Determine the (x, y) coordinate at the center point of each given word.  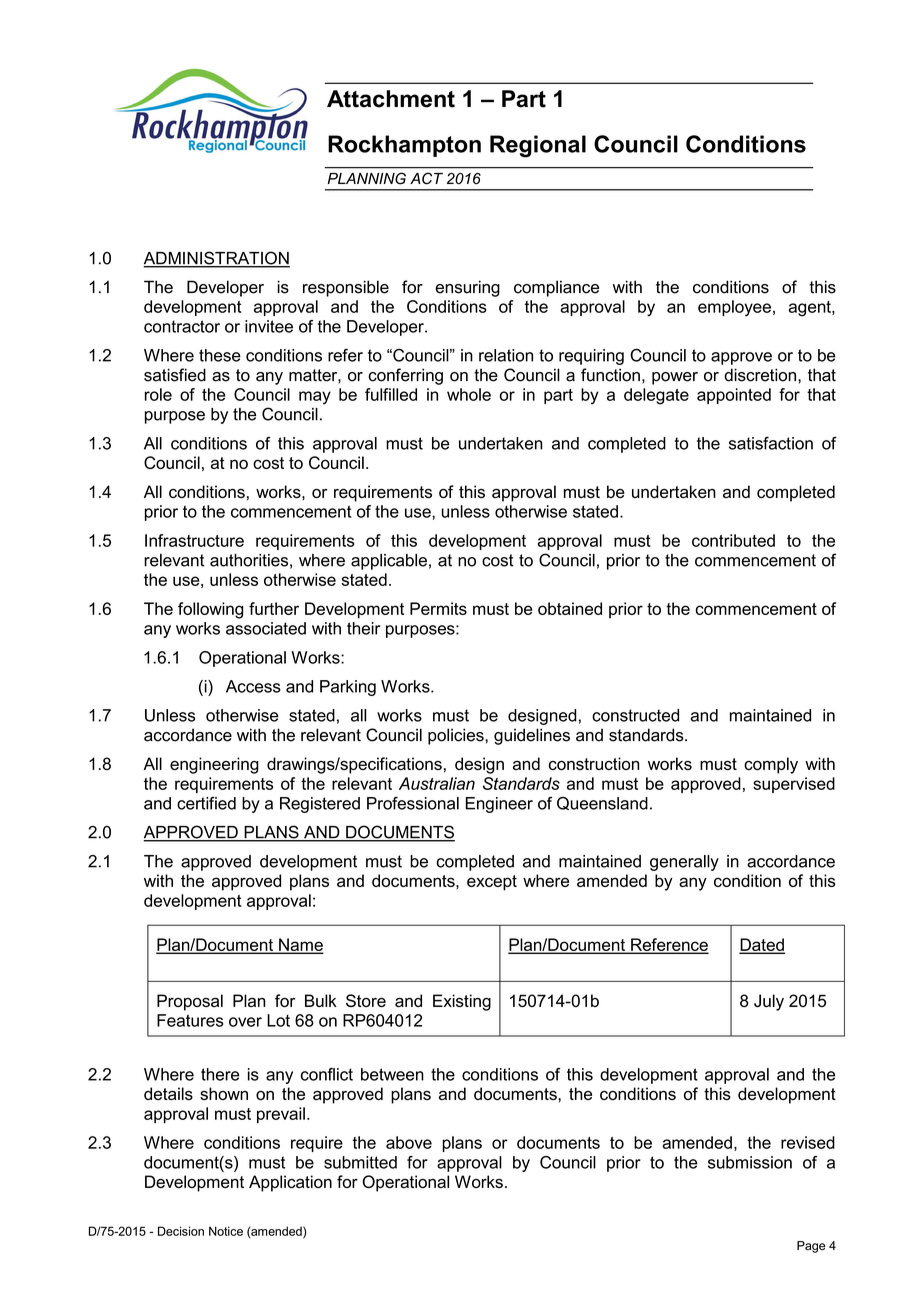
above (409, 1142)
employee (734, 308)
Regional (538, 146)
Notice (226, 1231)
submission (750, 1162)
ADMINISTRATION (216, 259)
